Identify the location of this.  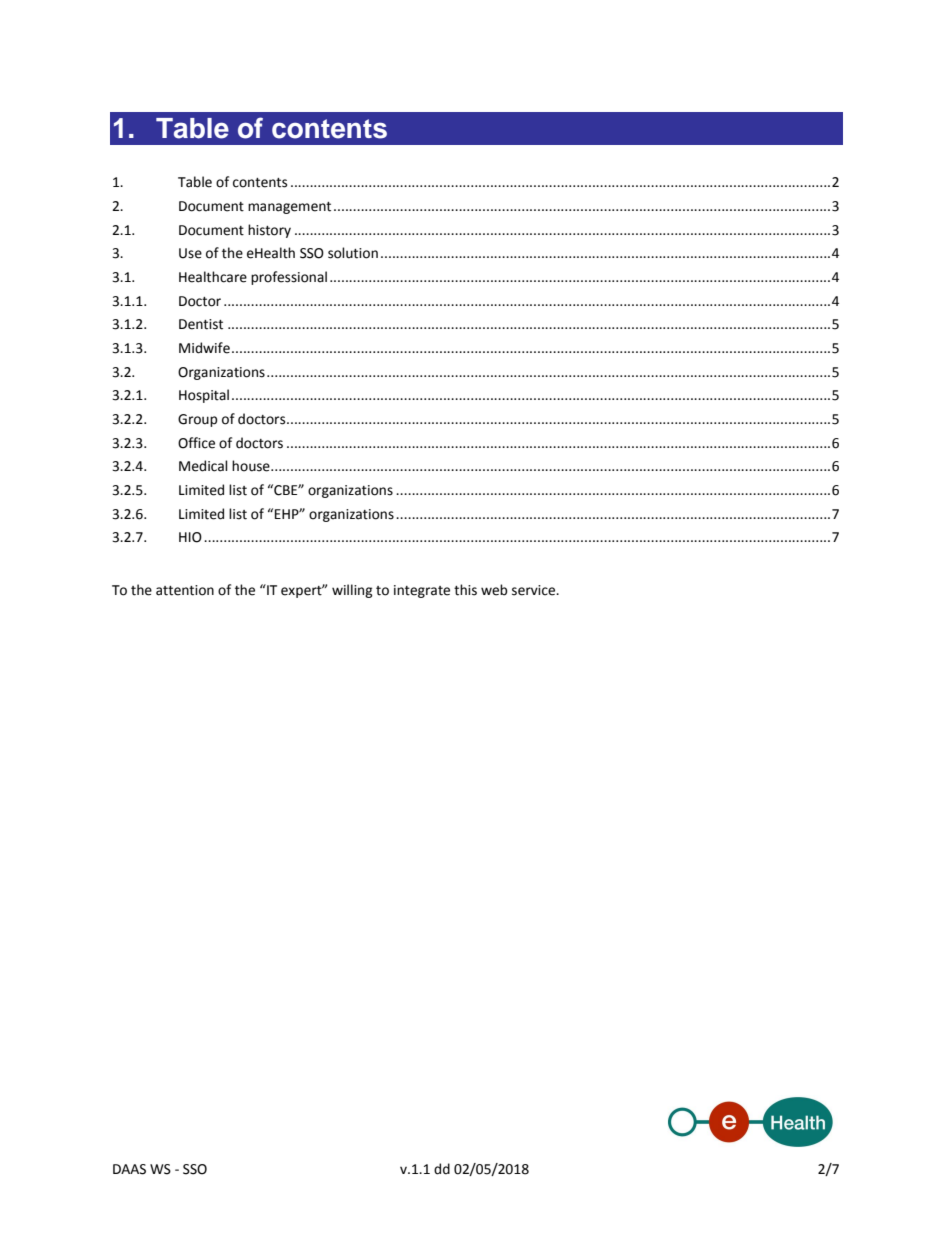
(465, 590).
